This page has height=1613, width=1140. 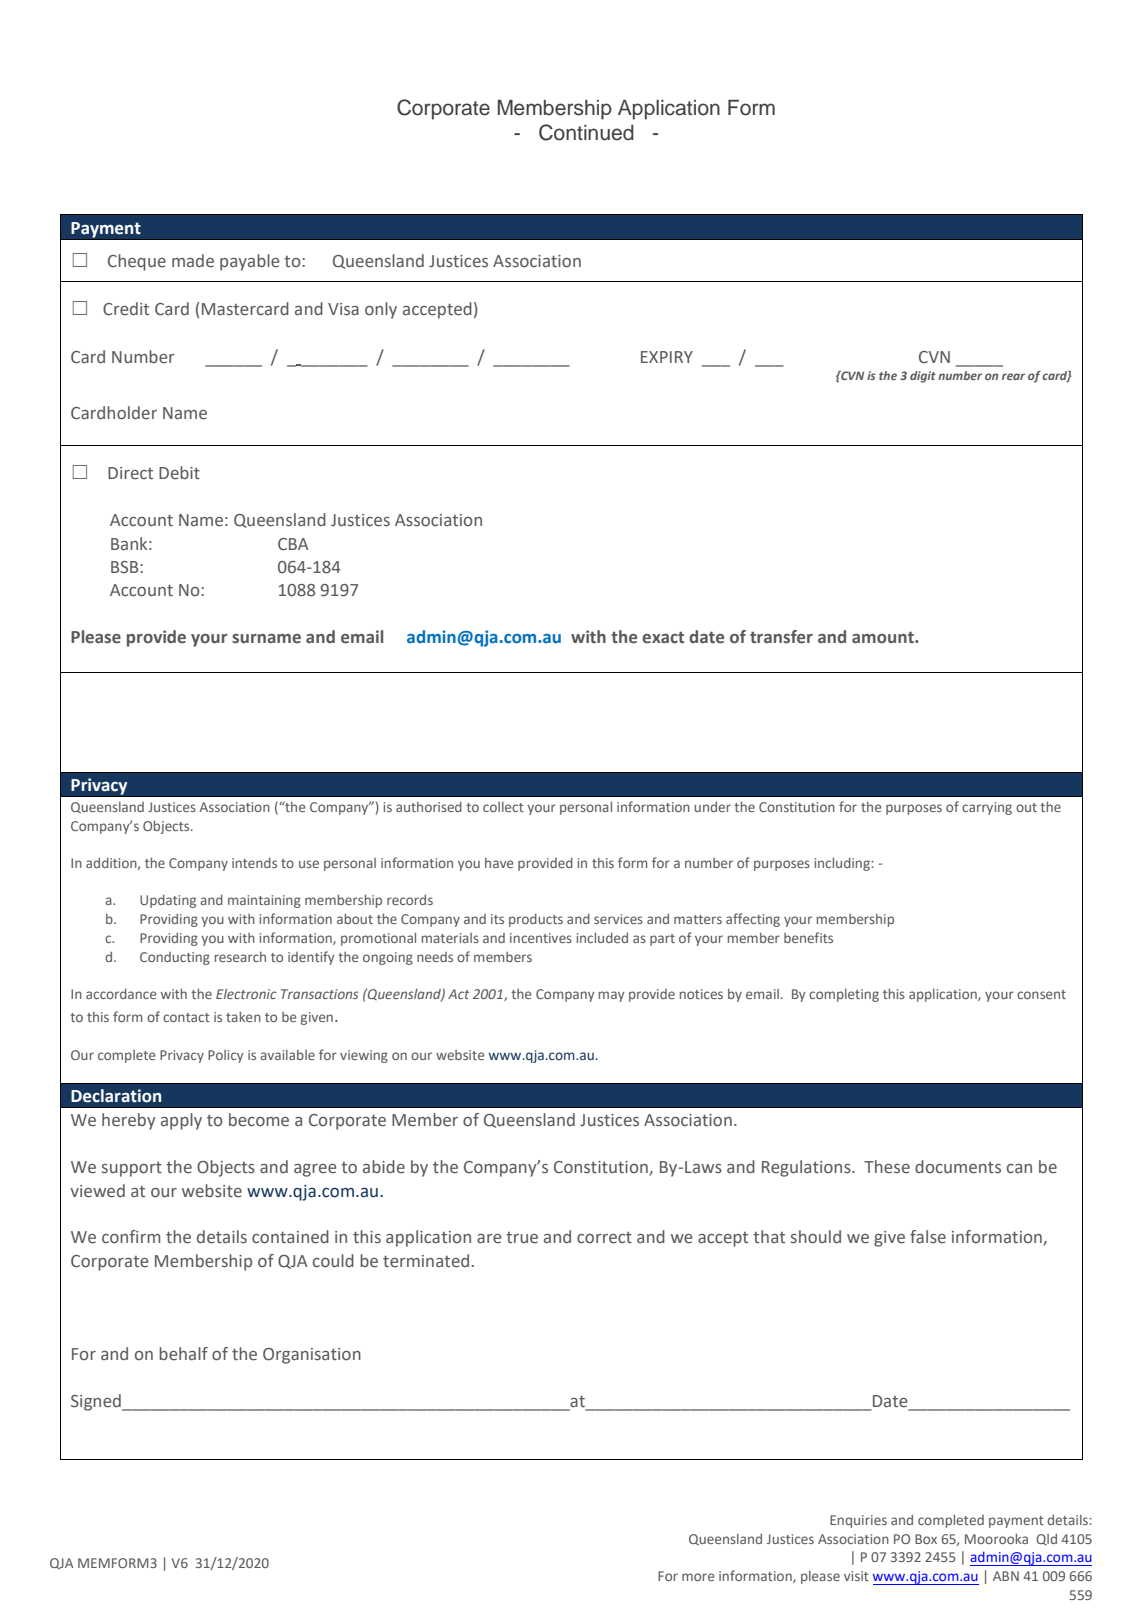 What do you see at coordinates (923, 377) in the page?
I see `digit` at bounding box center [923, 377].
